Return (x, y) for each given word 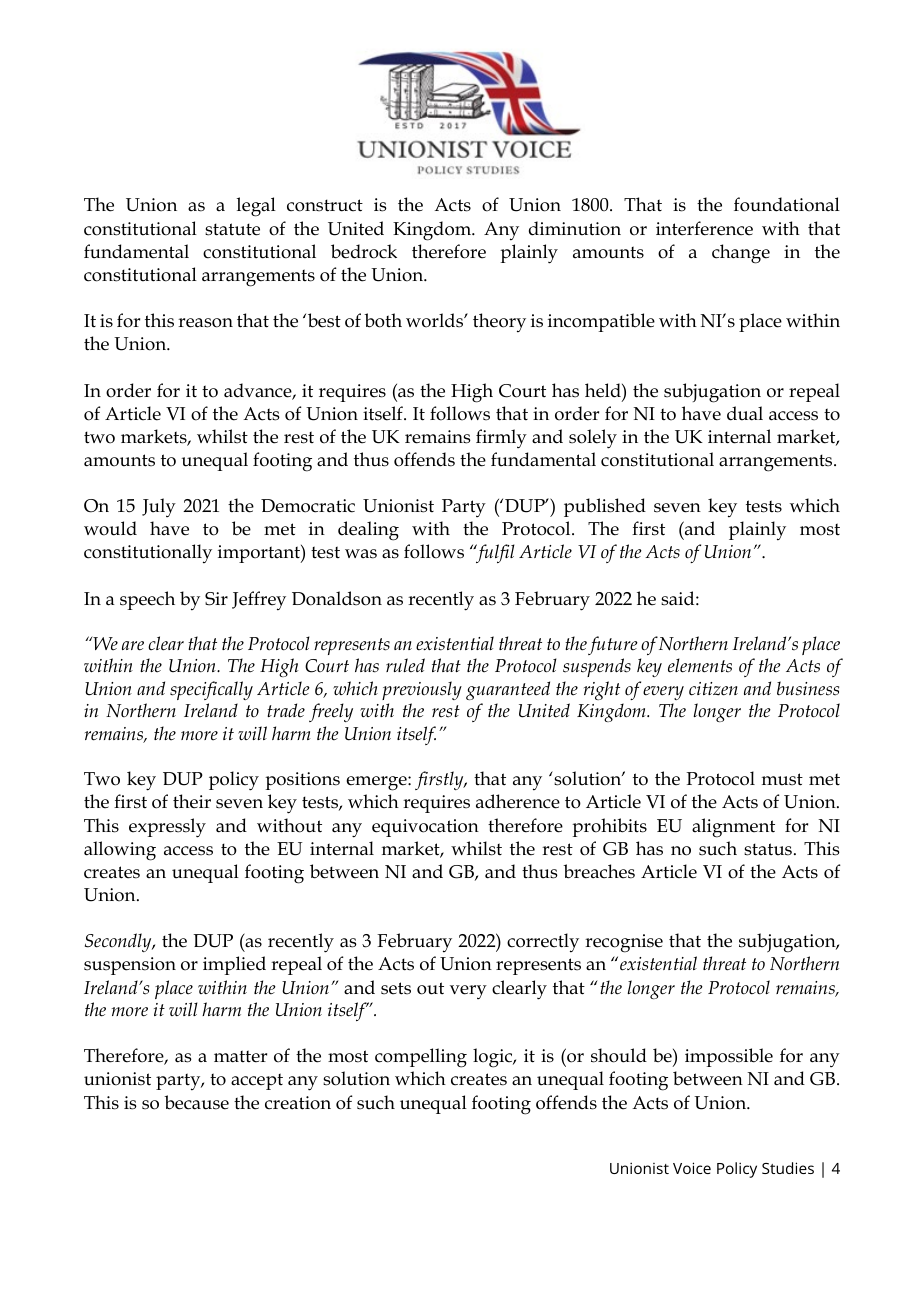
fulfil (494, 553)
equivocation (425, 828)
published (605, 507)
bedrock (364, 251)
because (196, 1102)
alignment (733, 828)
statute (232, 229)
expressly (167, 828)
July (159, 507)
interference (704, 228)
